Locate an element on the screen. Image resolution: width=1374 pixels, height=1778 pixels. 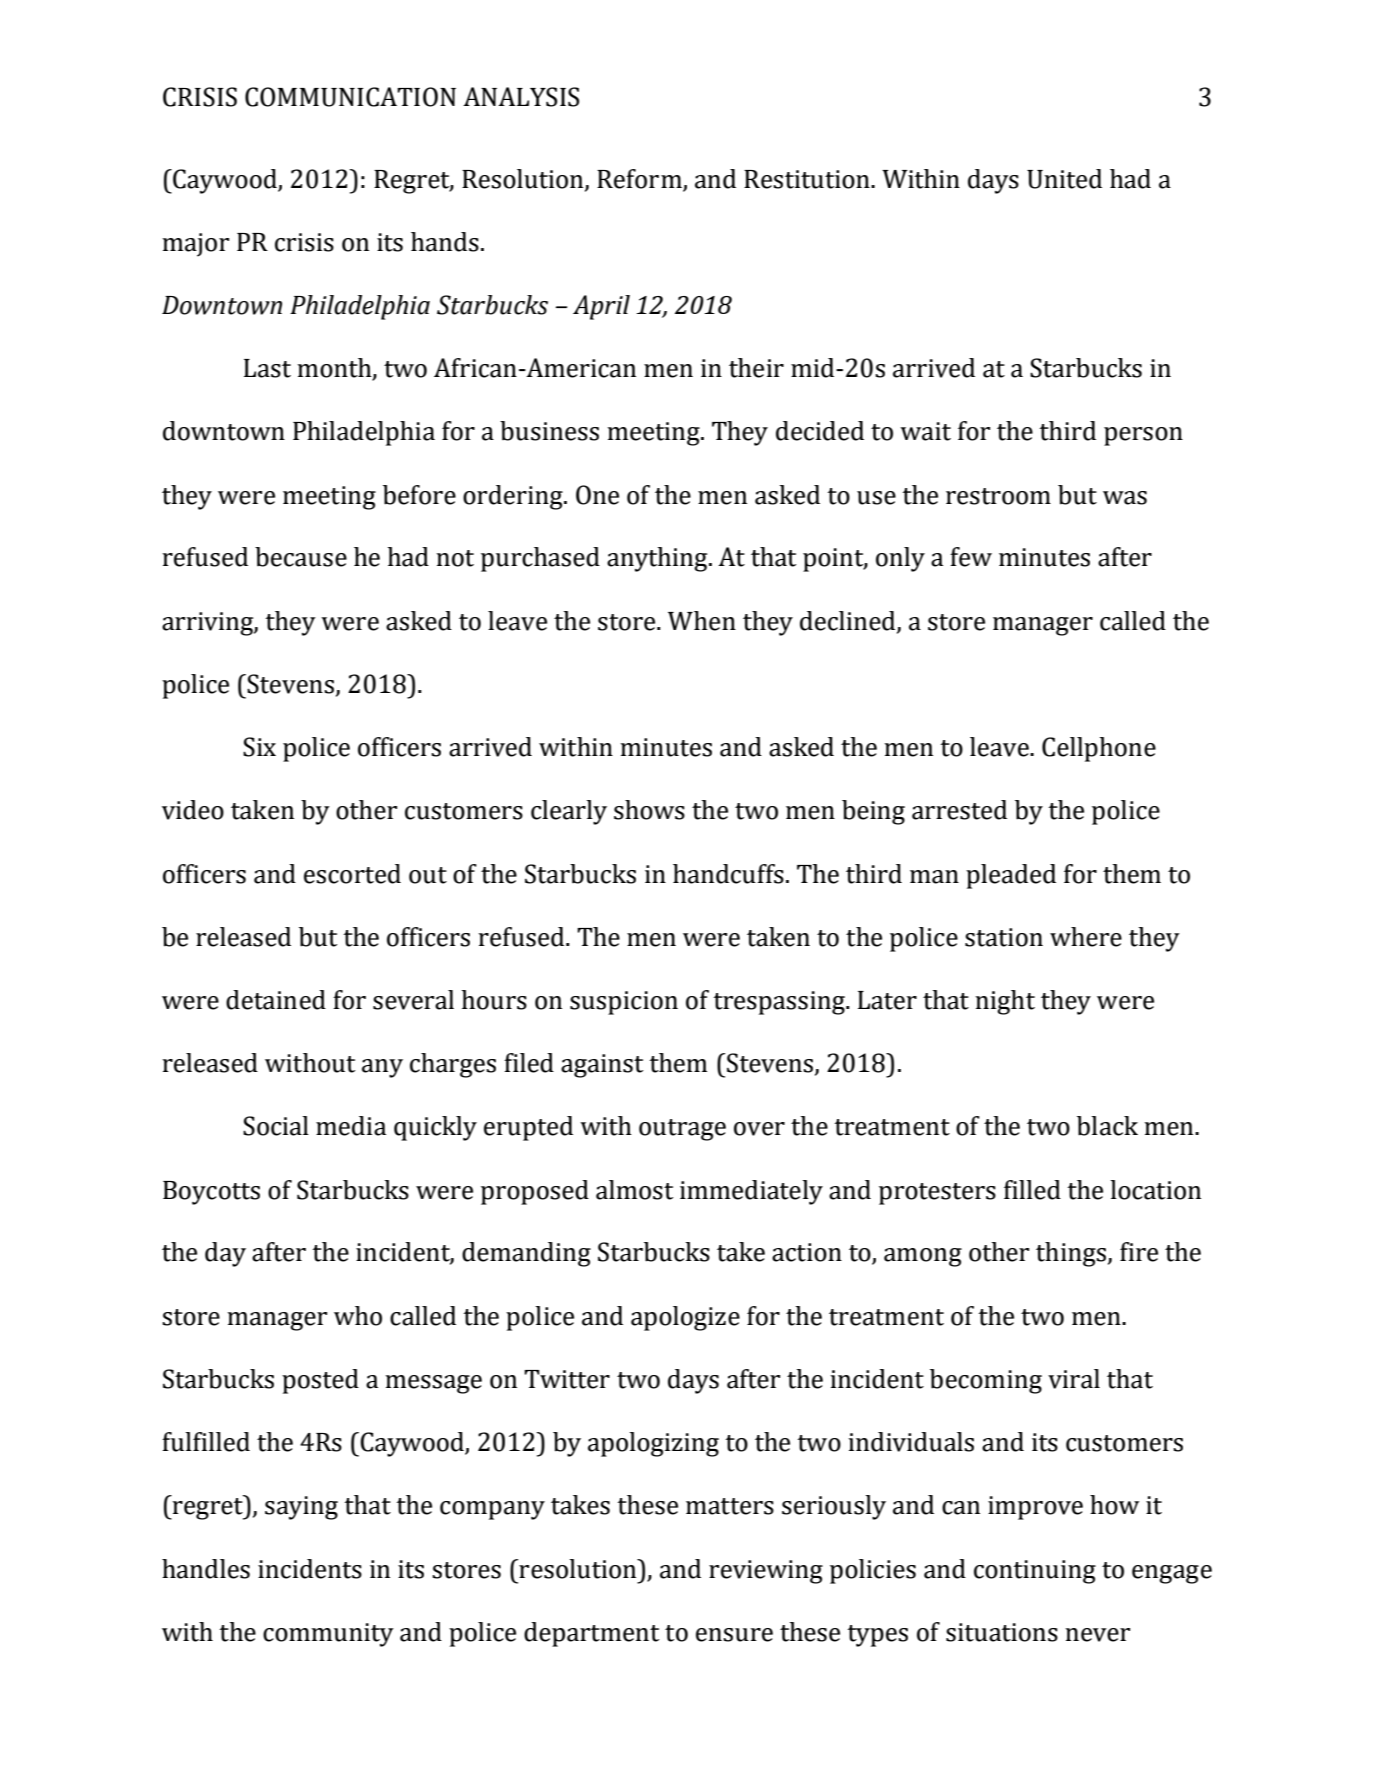
escorted is located at coordinates (352, 874).
